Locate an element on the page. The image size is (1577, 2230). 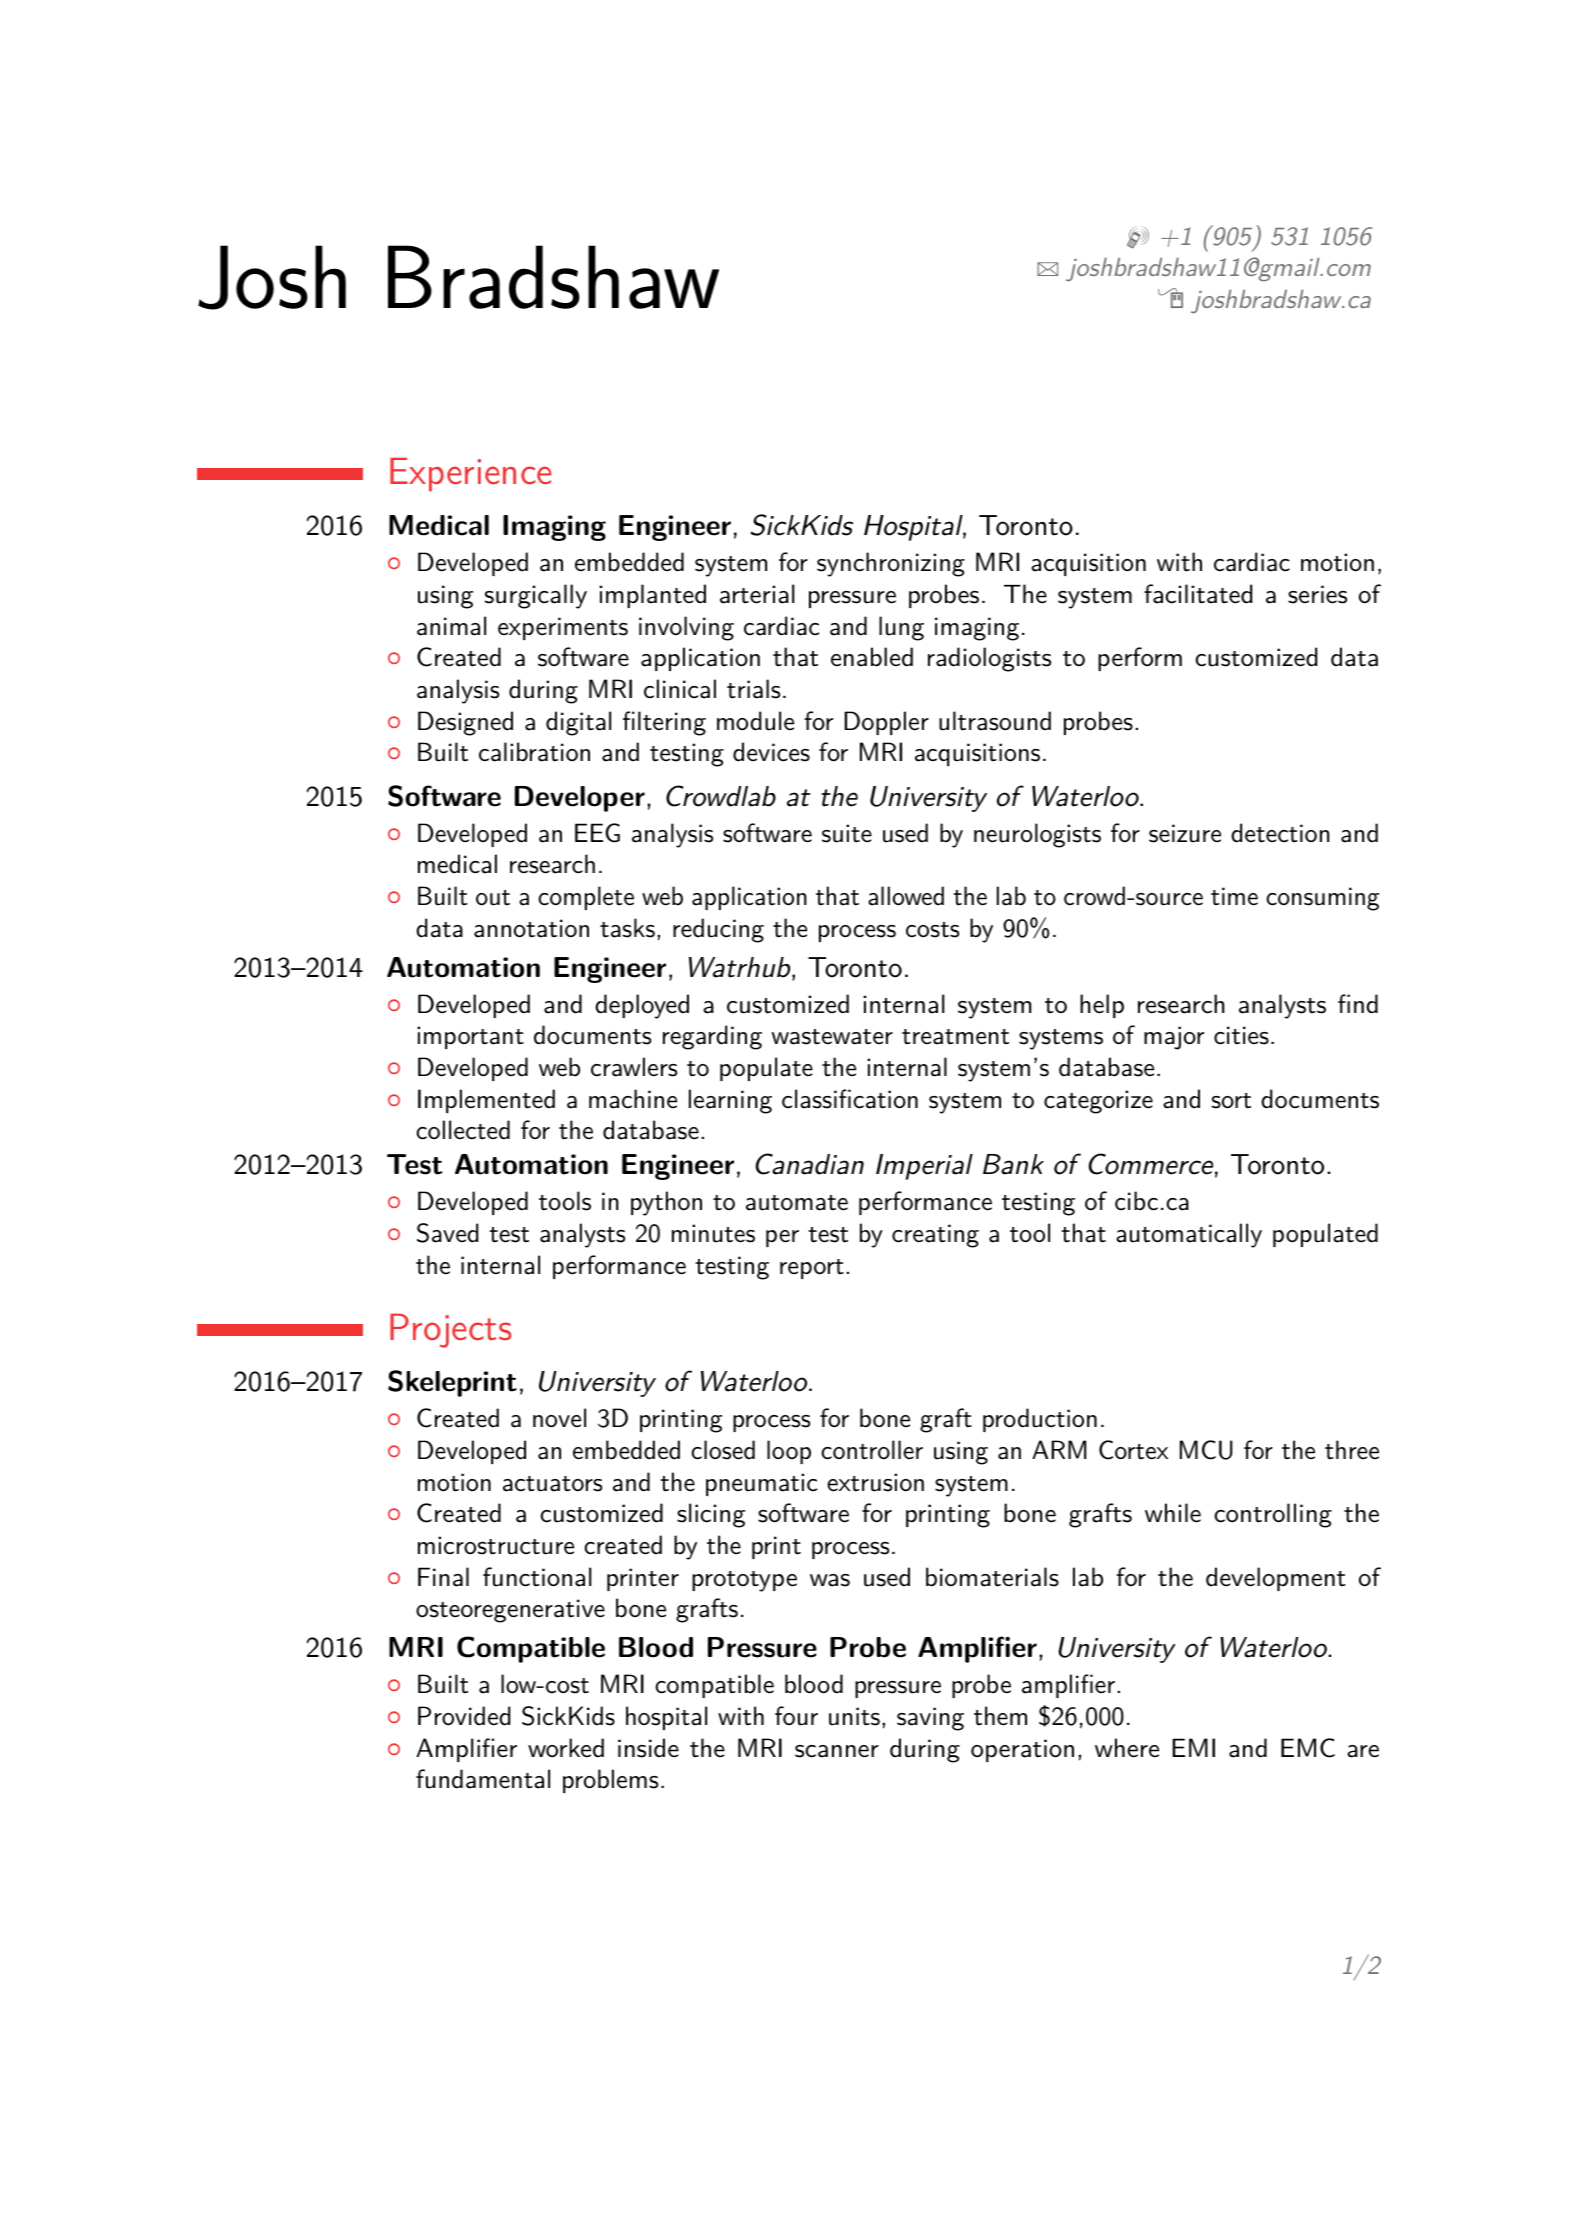
Experience is located at coordinates (471, 475).
